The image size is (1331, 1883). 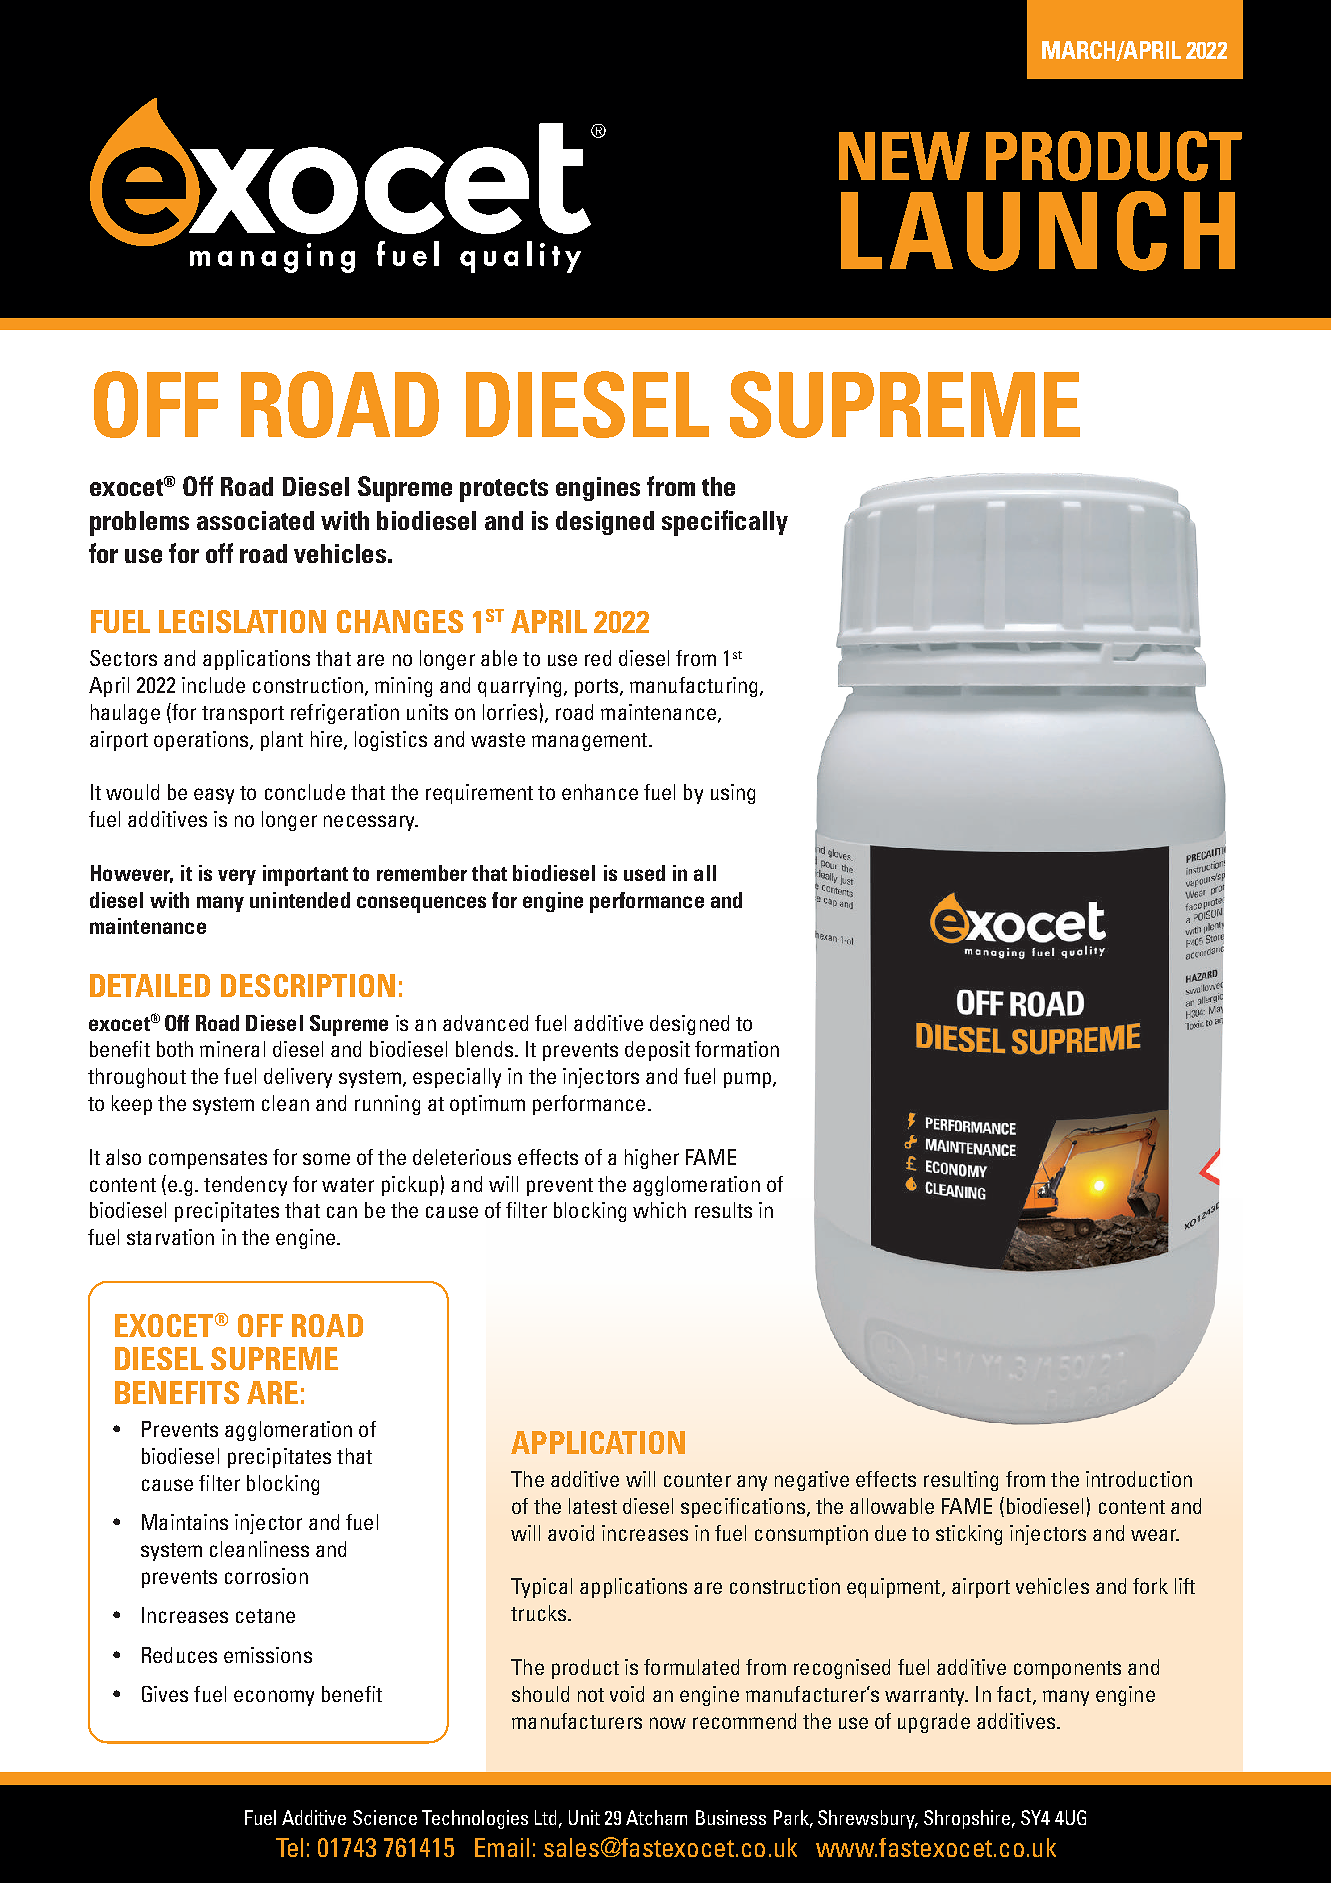 What do you see at coordinates (725, 523) in the image?
I see `specifically` at bounding box center [725, 523].
